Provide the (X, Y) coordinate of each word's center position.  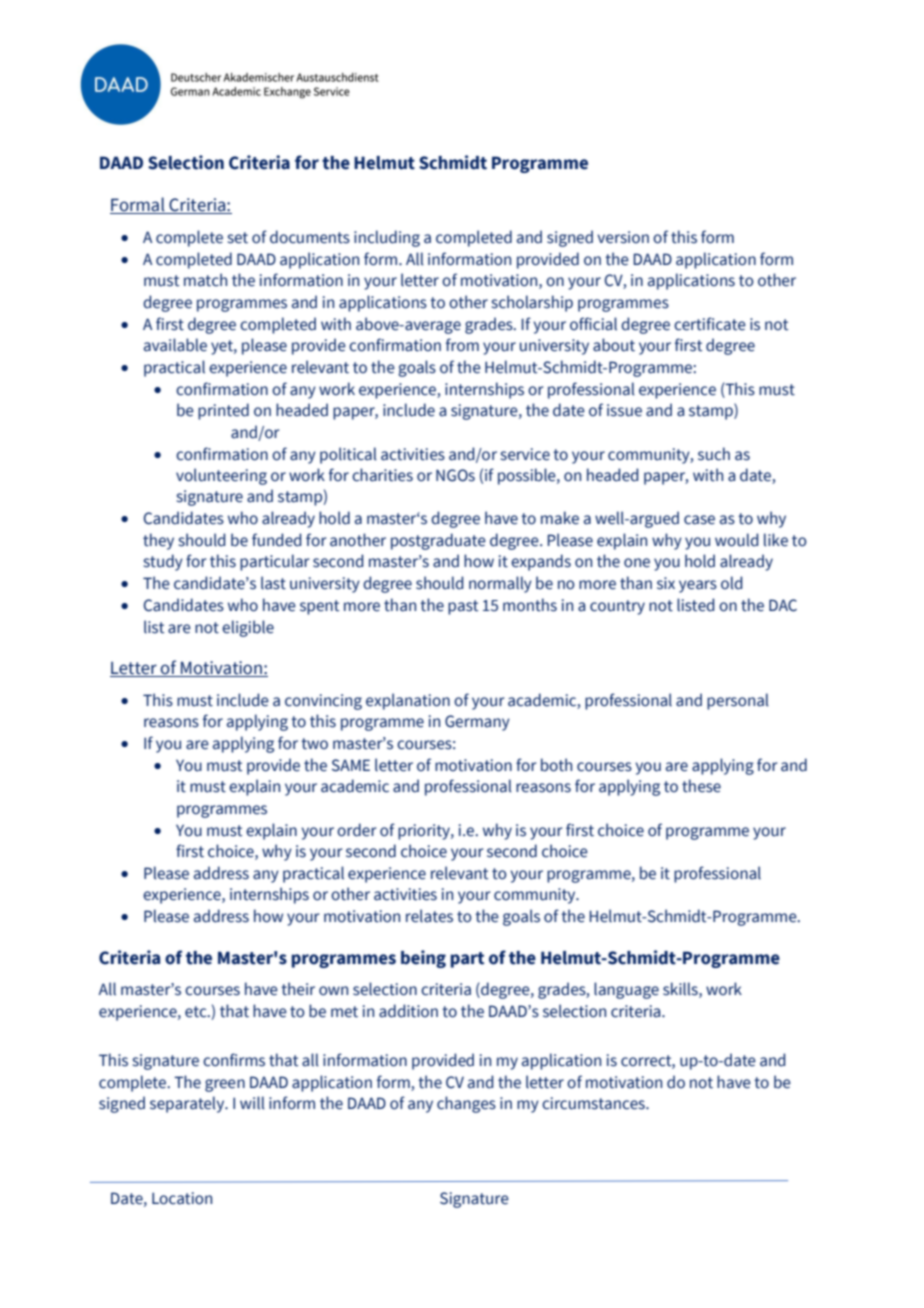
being (423, 959)
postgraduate (438, 541)
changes (466, 1104)
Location (182, 1198)
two (314, 744)
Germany (477, 723)
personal (738, 701)
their (298, 989)
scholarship (532, 303)
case (699, 520)
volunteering (221, 476)
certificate (710, 324)
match (205, 280)
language (626, 990)
